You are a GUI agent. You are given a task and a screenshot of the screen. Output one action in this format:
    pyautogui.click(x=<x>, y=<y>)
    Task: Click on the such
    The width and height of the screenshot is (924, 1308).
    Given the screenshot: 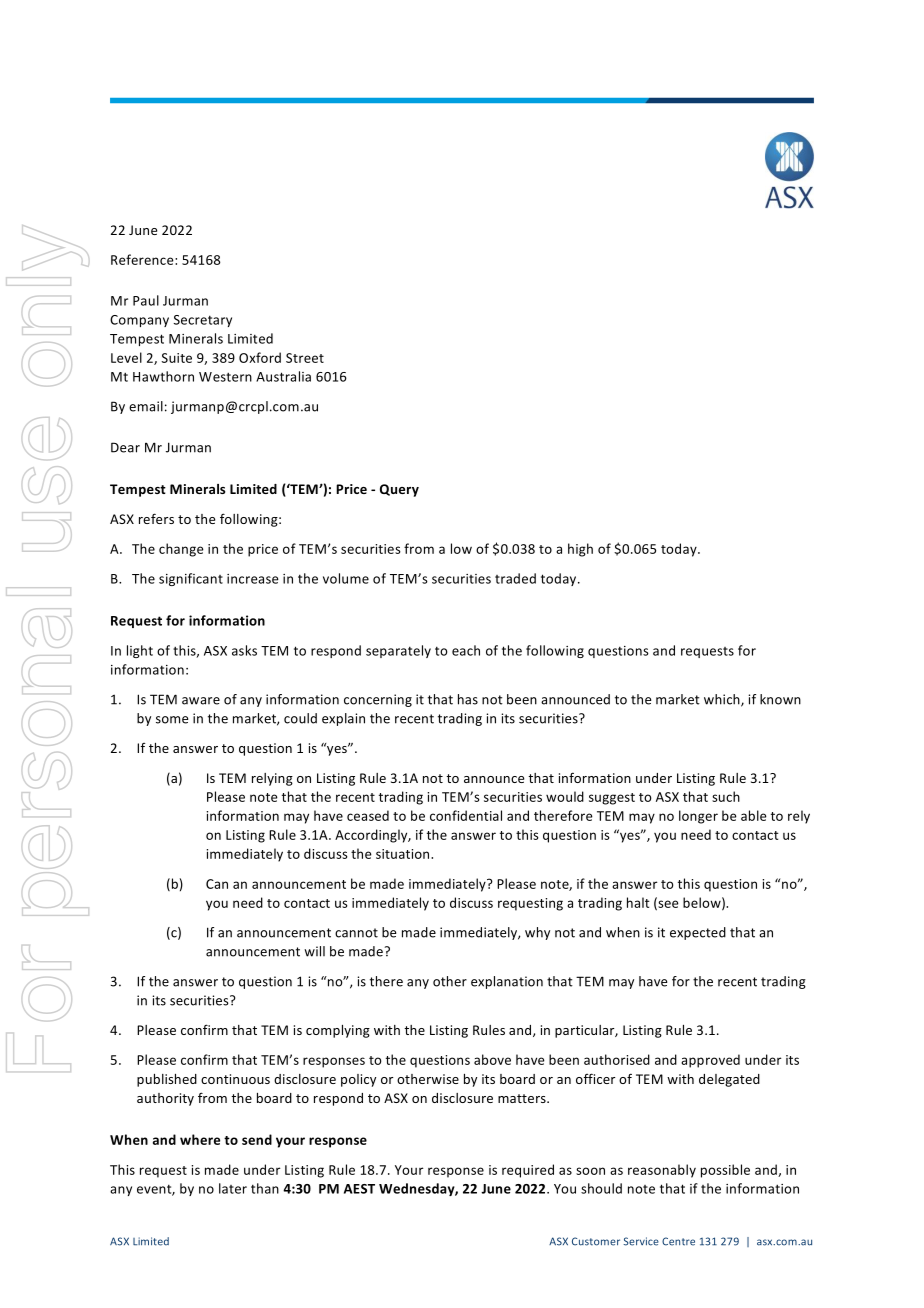 What is the action you would take?
    pyautogui.click(x=726, y=796)
